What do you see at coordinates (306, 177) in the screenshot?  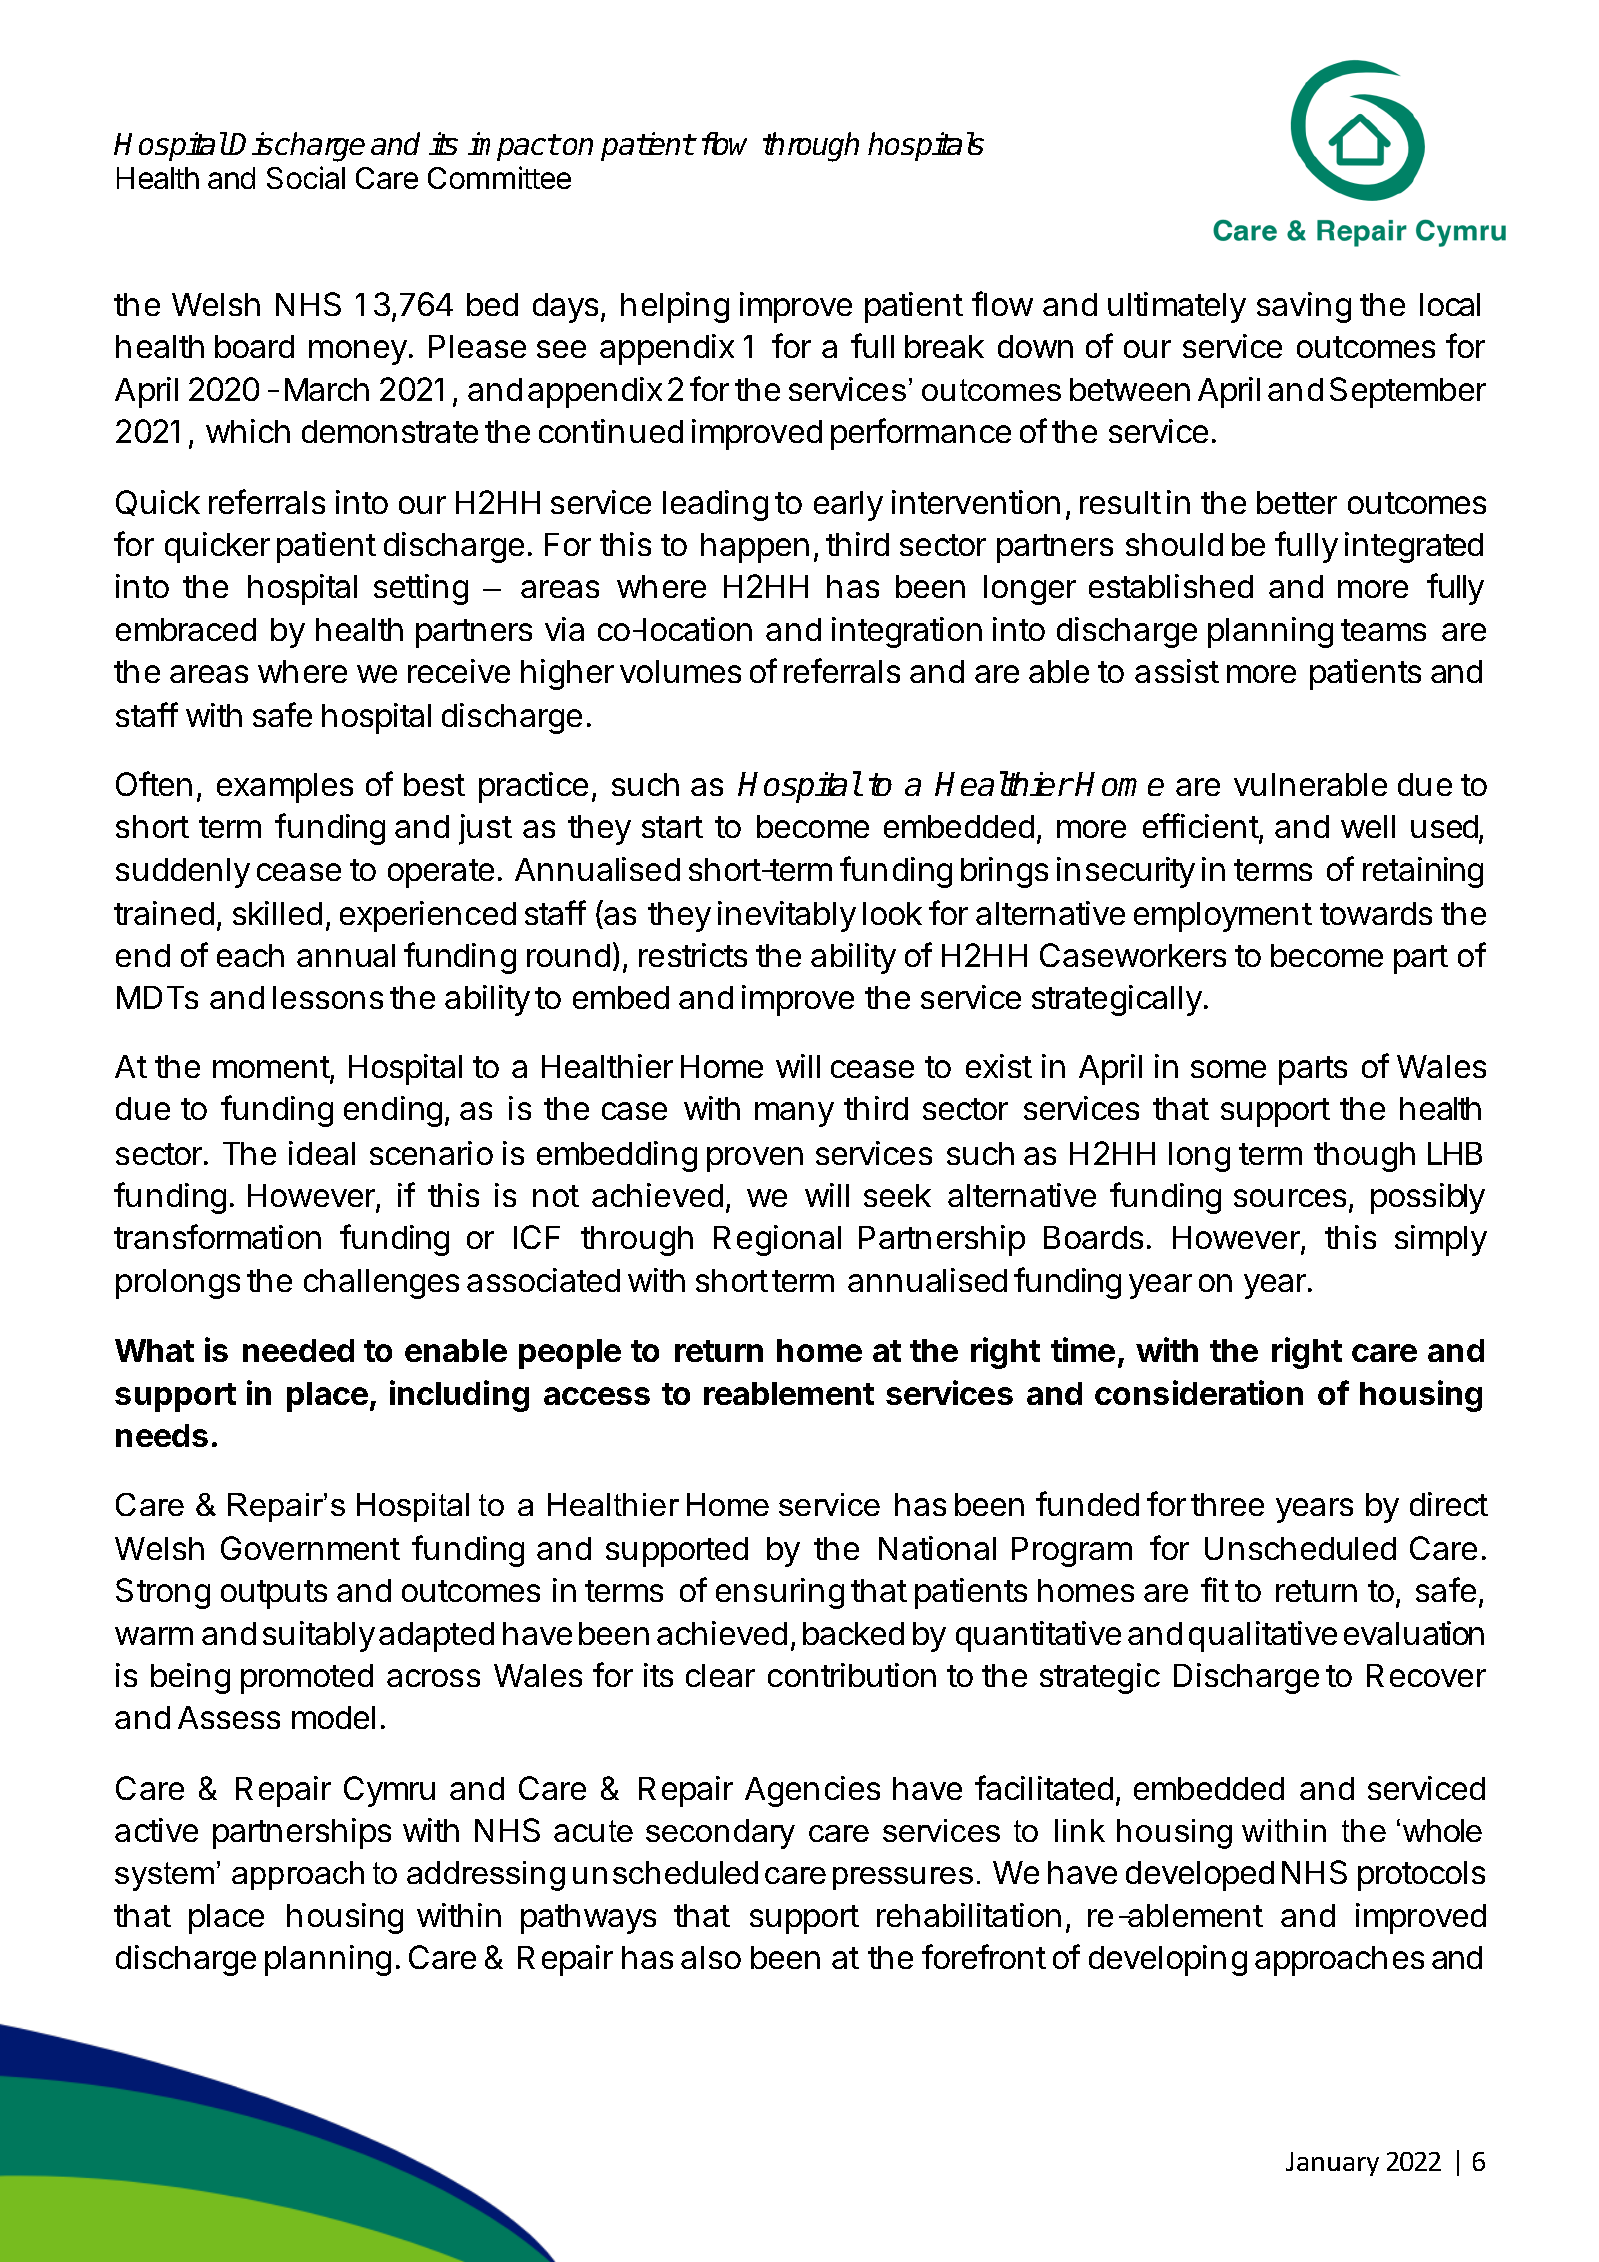 I see `Social` at bounding box center [306, 177].
